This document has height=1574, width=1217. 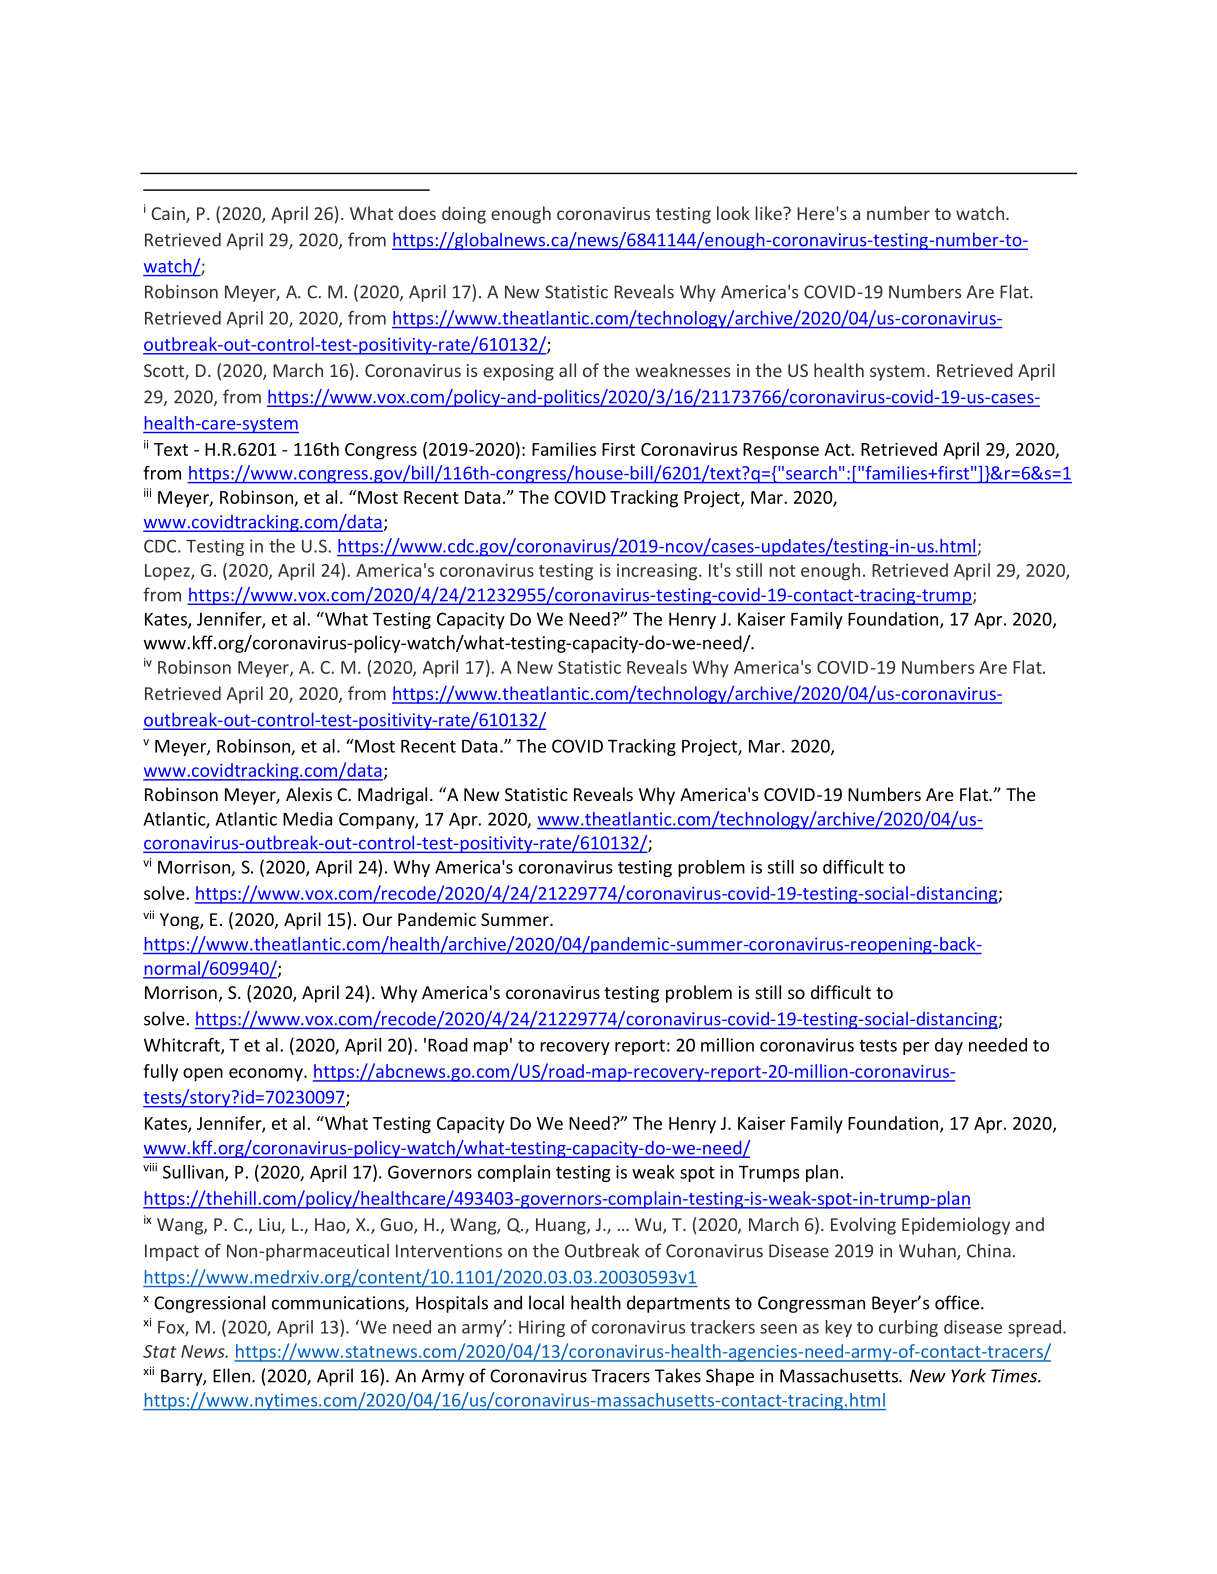 What do you see at coordinates (949, 1046) in the document?
I see `day` at bounding box center [949, 1046].
